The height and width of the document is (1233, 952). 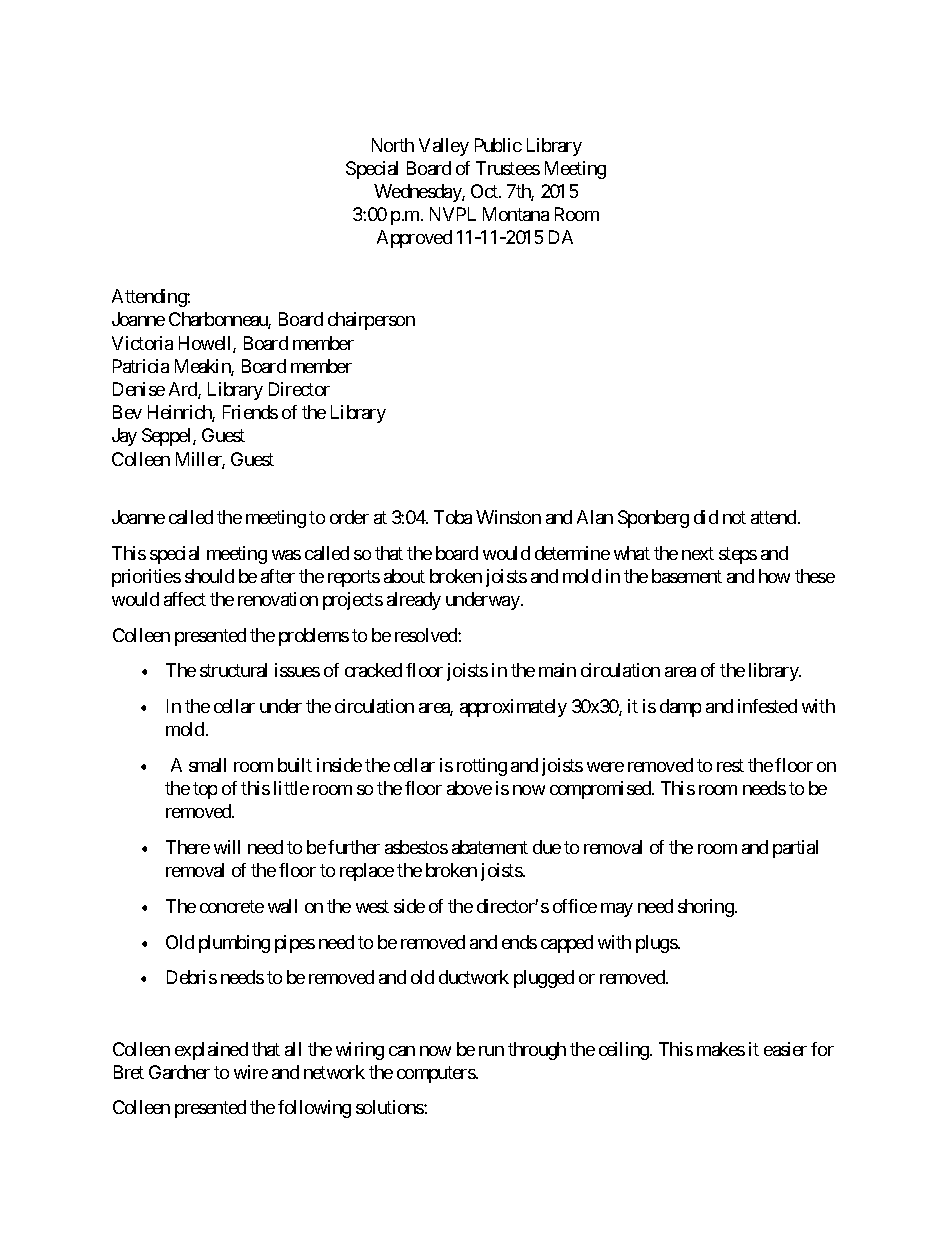 What do you see at coordinates (490, 847) in the document?
I see `abatement` at bounding box center [490, 847].
